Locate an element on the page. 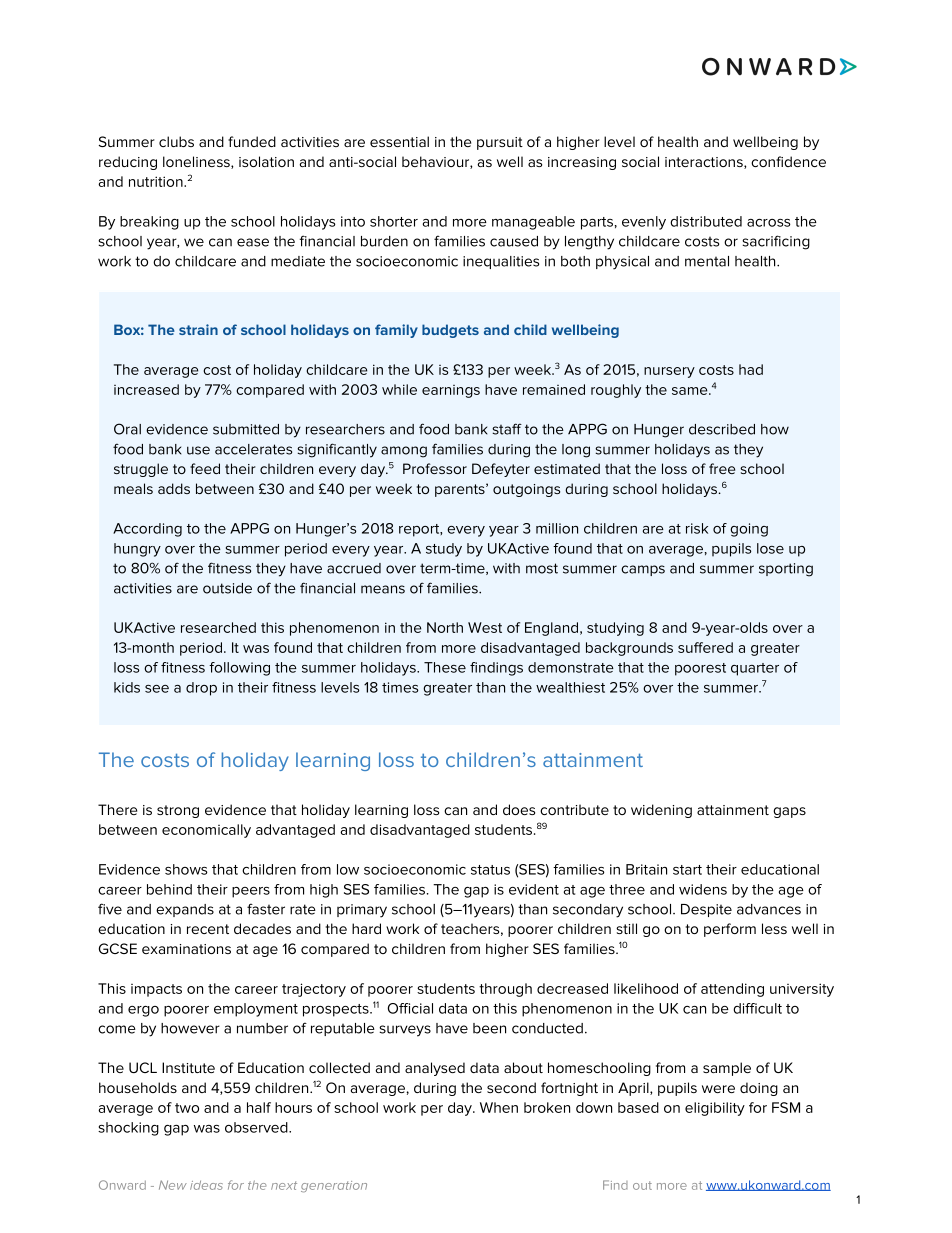 The height and width of the document is (1233, 952). loneliness is located at coordinates (197, 162).
